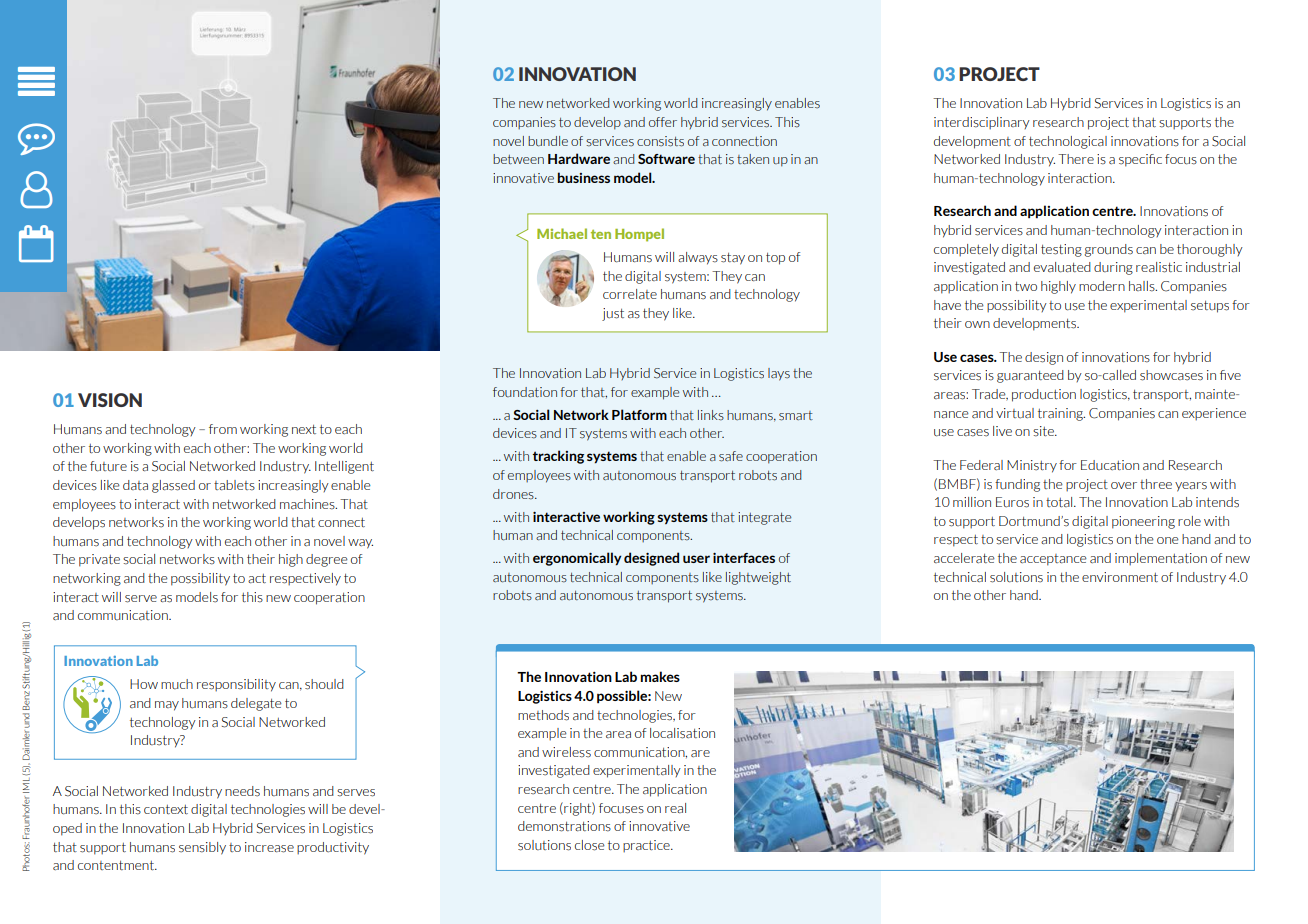 The height and width of the screenshot is (924, 1308). Describe the element at coordinates (1120, 577) in the screenshot. I see `environment` at that location.
